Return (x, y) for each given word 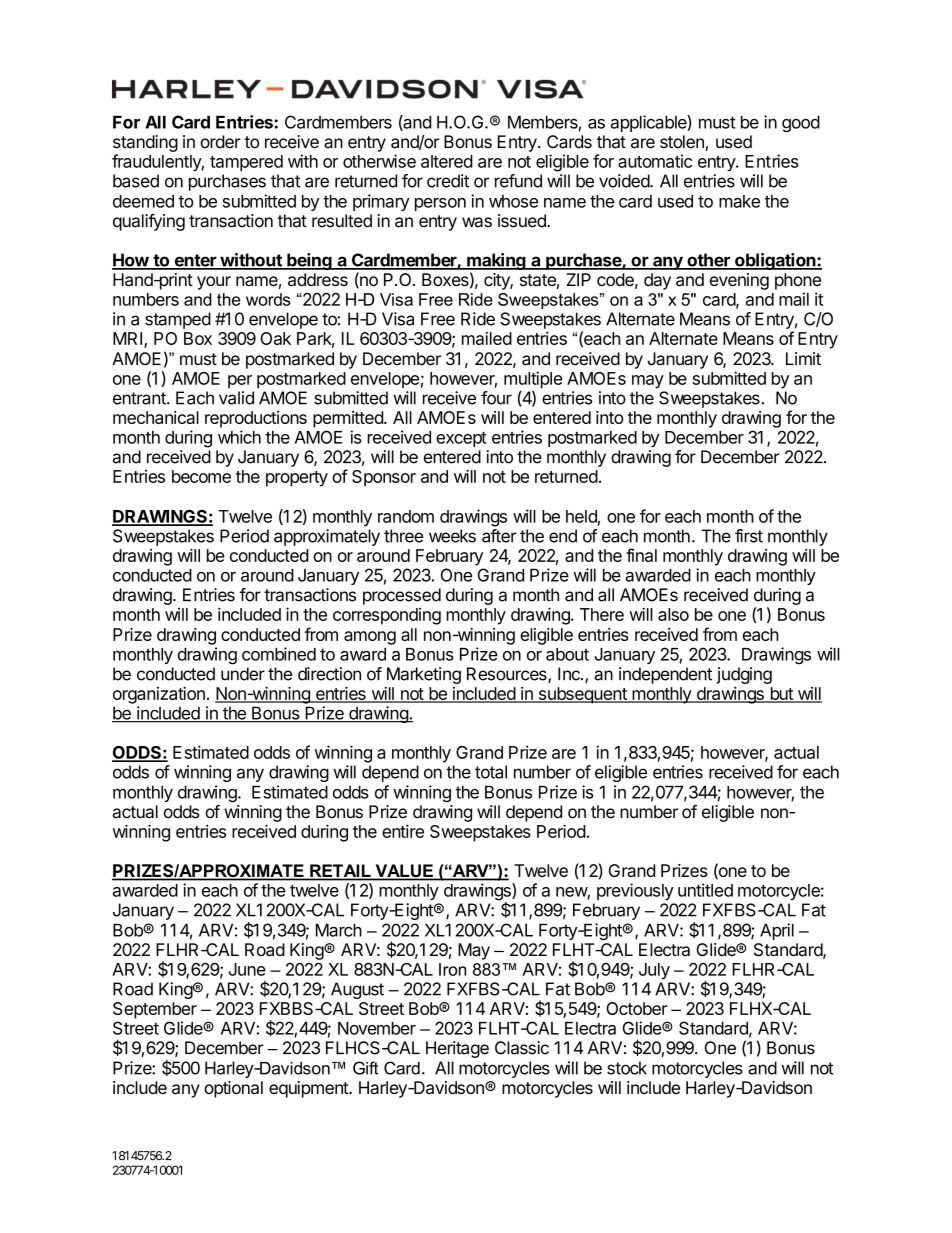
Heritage (457, 1049)
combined (279, 654)
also (673, 614)
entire (403, 831)
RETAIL (340, 871)
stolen (683, 143)
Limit (803, 358)
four (496, 398)
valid (236, 398)
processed (402, 596)
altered (447, 161)
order (220, 142)
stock (627, 1068)
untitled (705, 890)
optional (233, 1089)
